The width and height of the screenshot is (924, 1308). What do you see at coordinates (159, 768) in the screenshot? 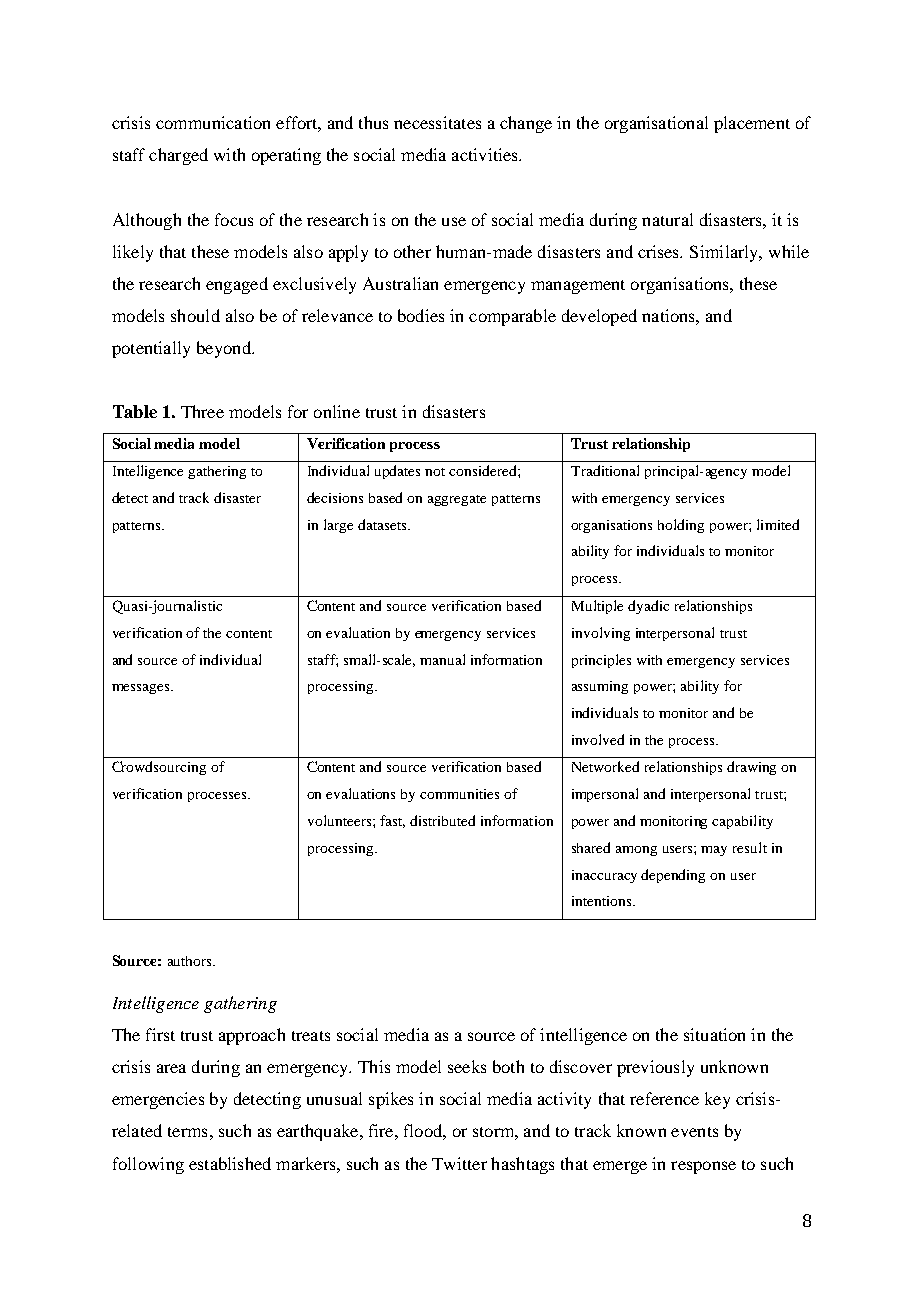
I see `Crowdsourcing` at bounding box center [159, 768].
